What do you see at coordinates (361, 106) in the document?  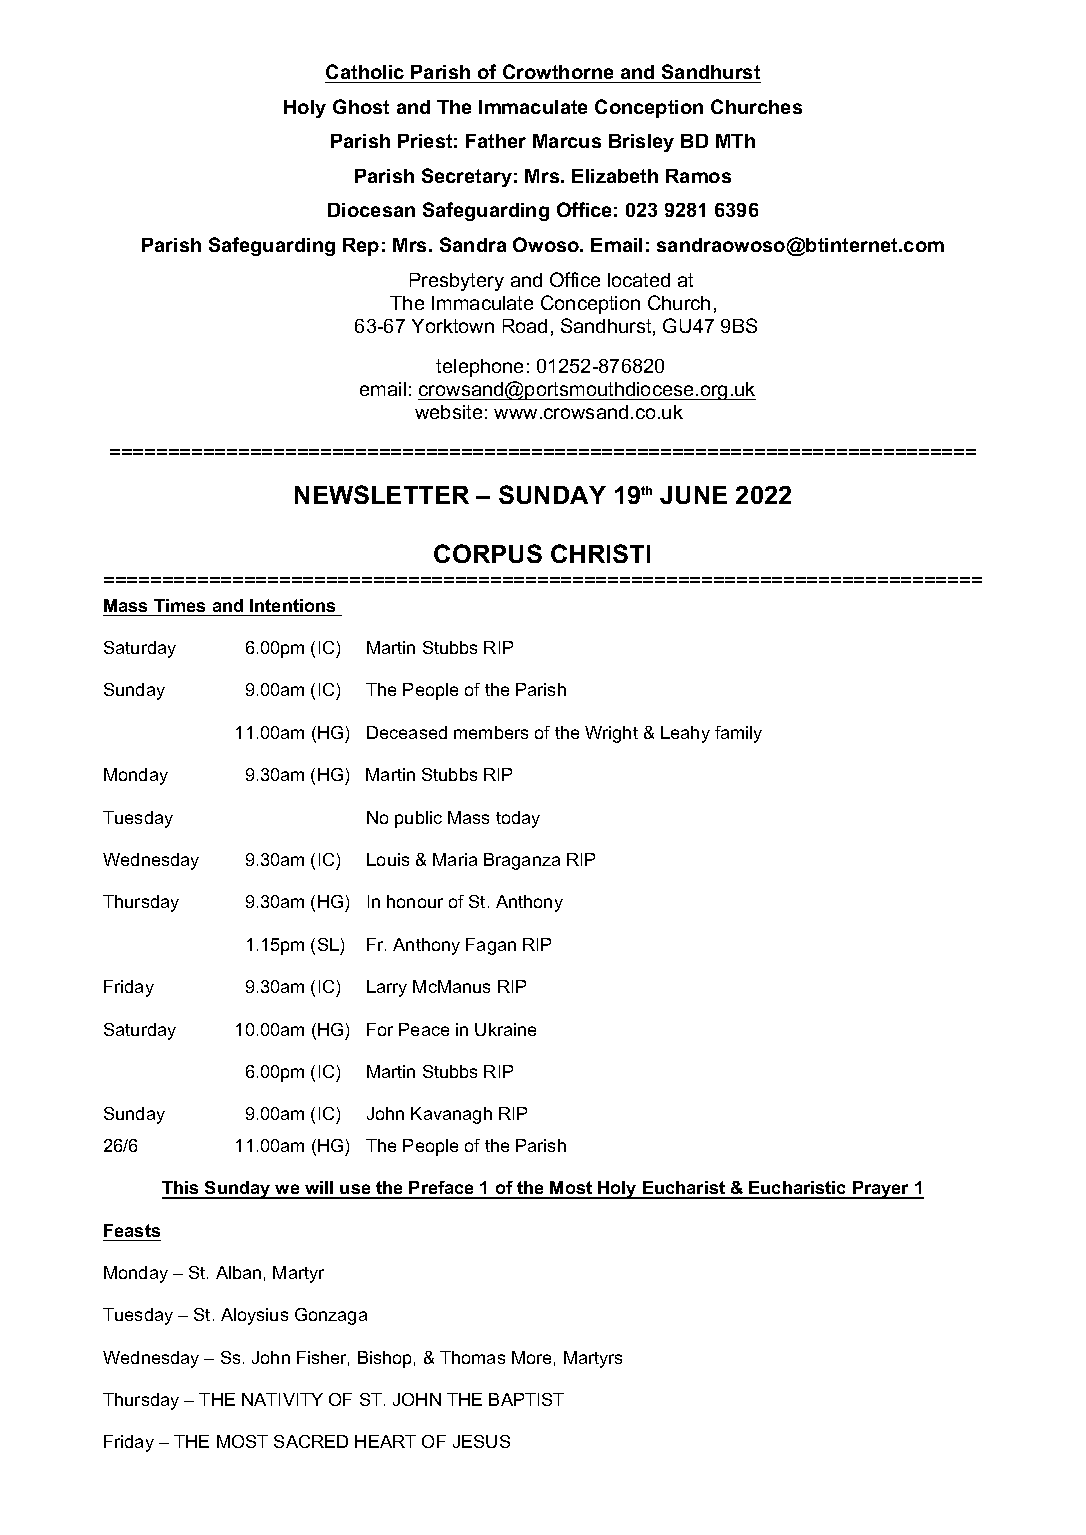 I see `Ghost` at bounding box center [361, 106].
